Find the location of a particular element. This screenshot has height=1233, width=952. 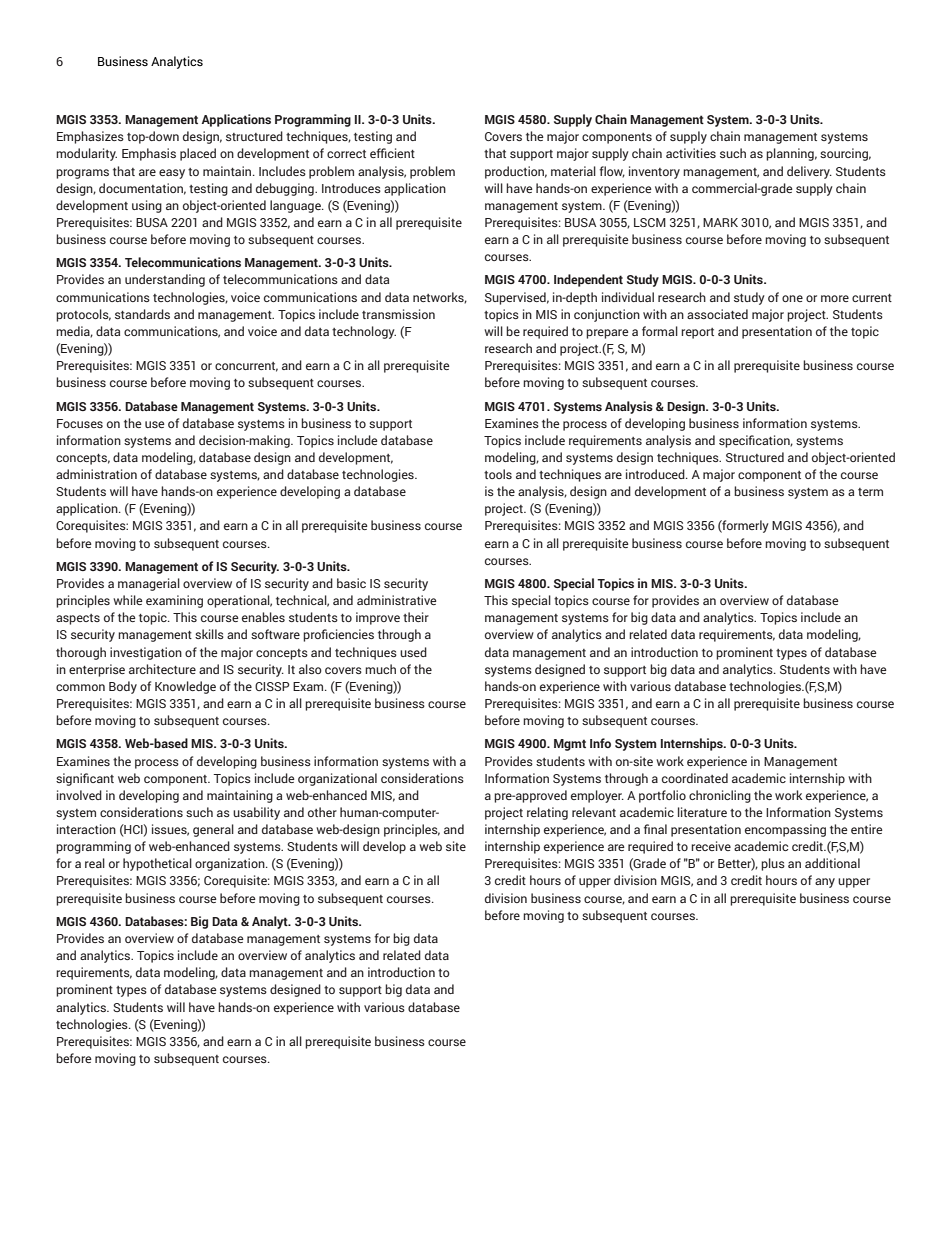

Emphasis is located at coordinates (149, 154).
